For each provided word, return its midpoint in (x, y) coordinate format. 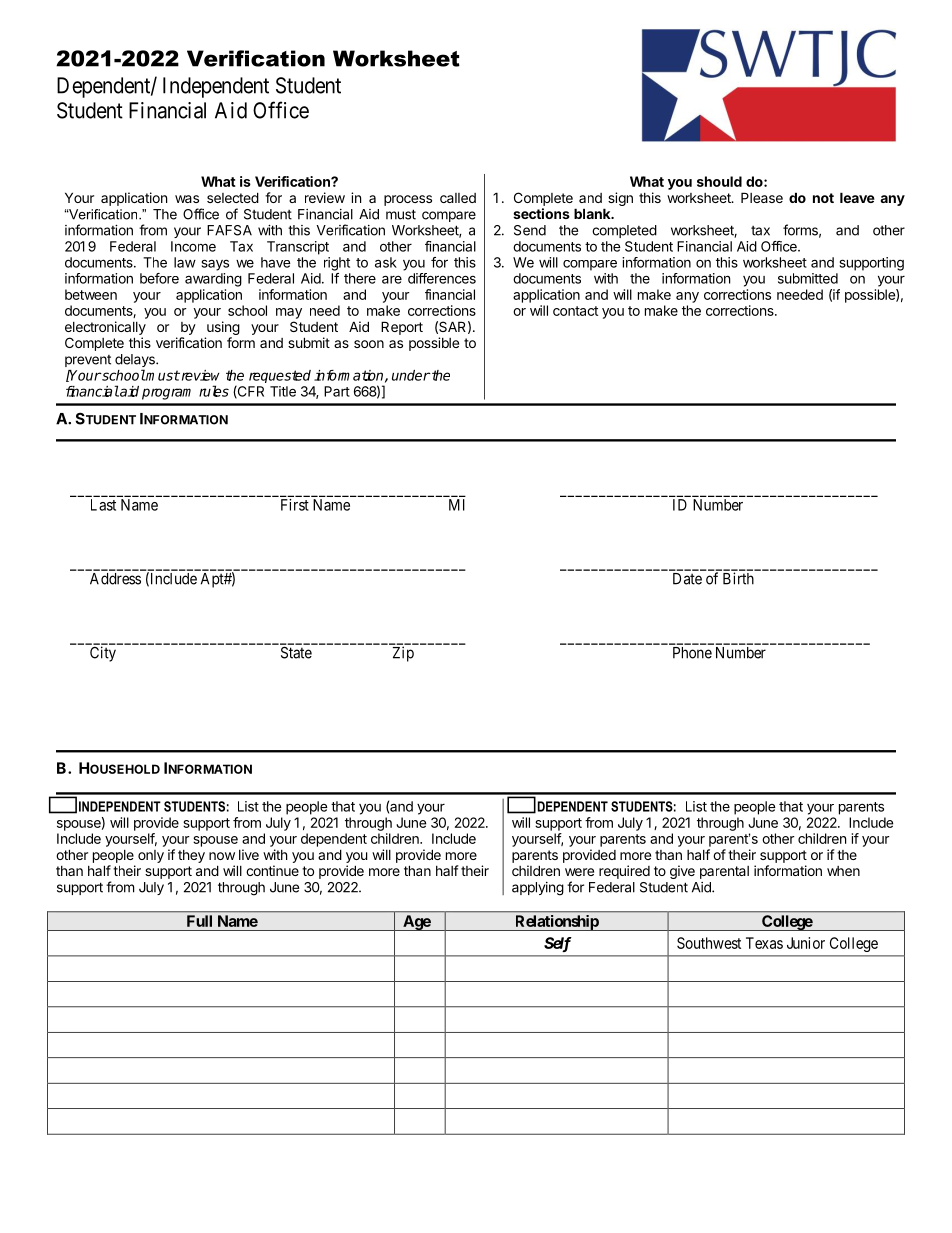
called (458, 198)
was (187, 199)
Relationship (556, 923)
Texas (764, 943)
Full (199, 921)
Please (762, 197)
